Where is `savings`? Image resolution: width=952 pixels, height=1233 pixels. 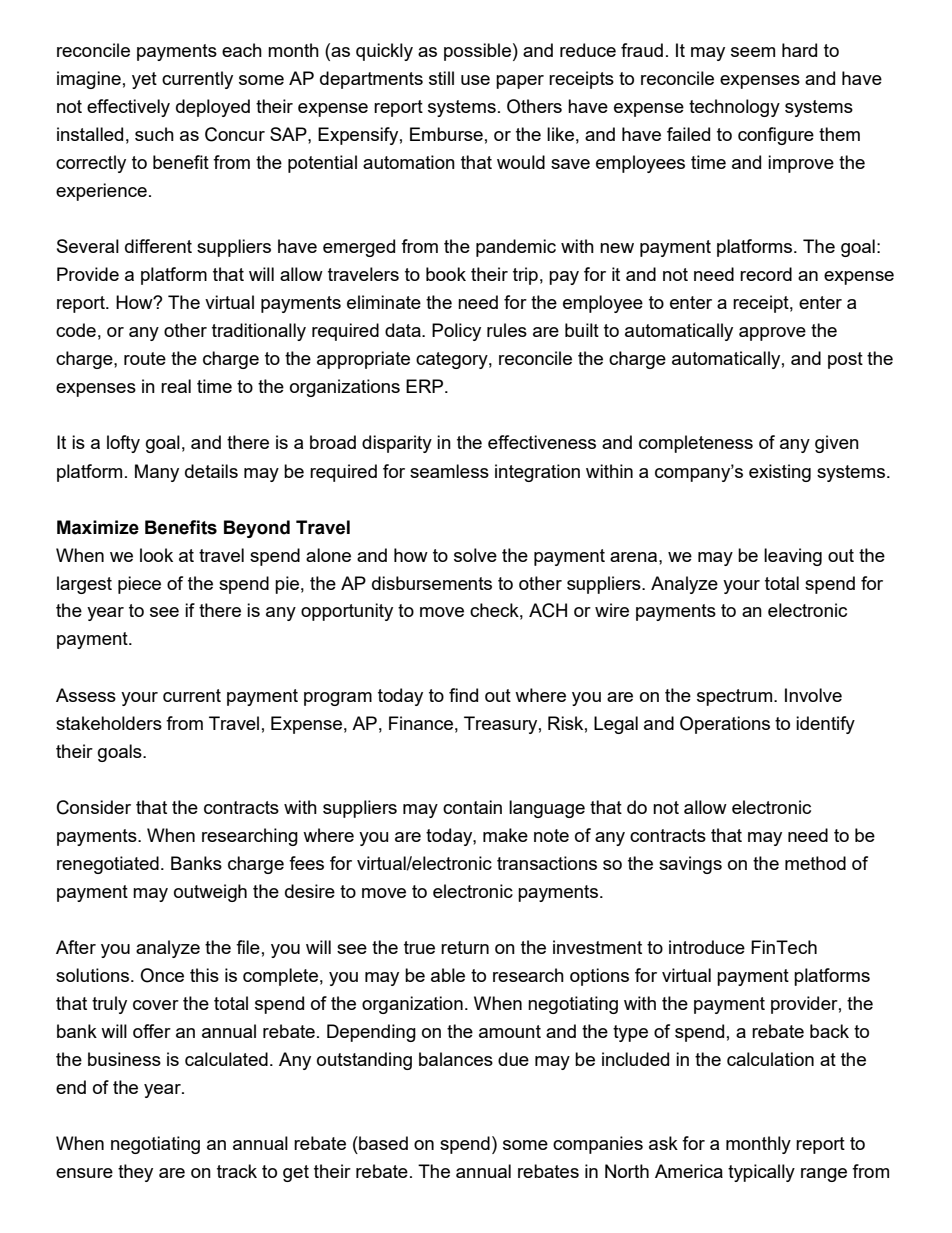
savings is located at coordinates (690, 865).
